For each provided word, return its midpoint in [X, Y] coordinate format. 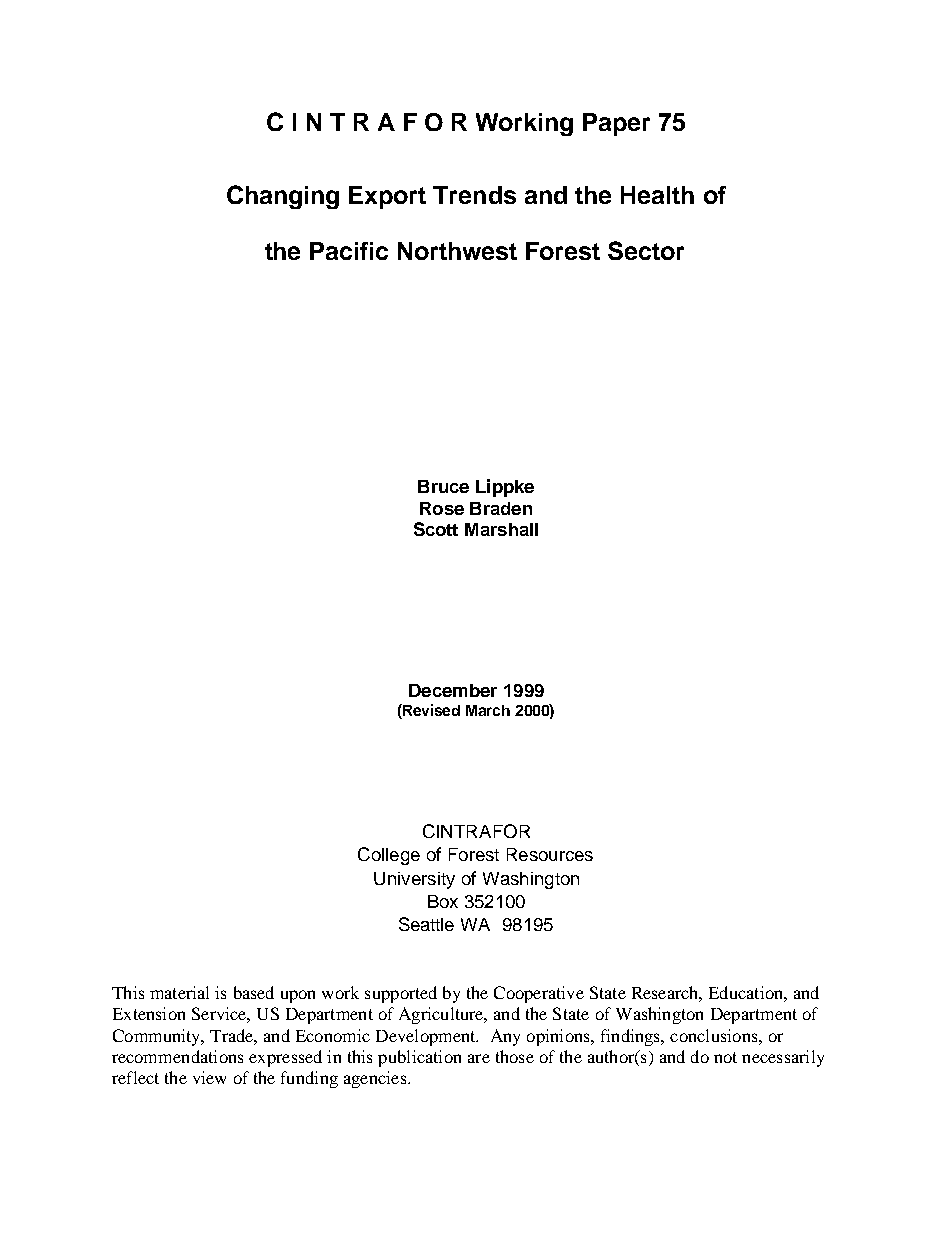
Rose [442, 508]
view [209, 1077]
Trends [474, 195]
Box [443, 901]
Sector [646, 250]
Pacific [349, 251]
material [179, 992]
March [488, 710]
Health [657, 195]
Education [747, 992]
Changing [283, 197]
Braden [501, 508]
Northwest [457, 251]
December [453, 690]
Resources [550, 854]
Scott [436, 529]
